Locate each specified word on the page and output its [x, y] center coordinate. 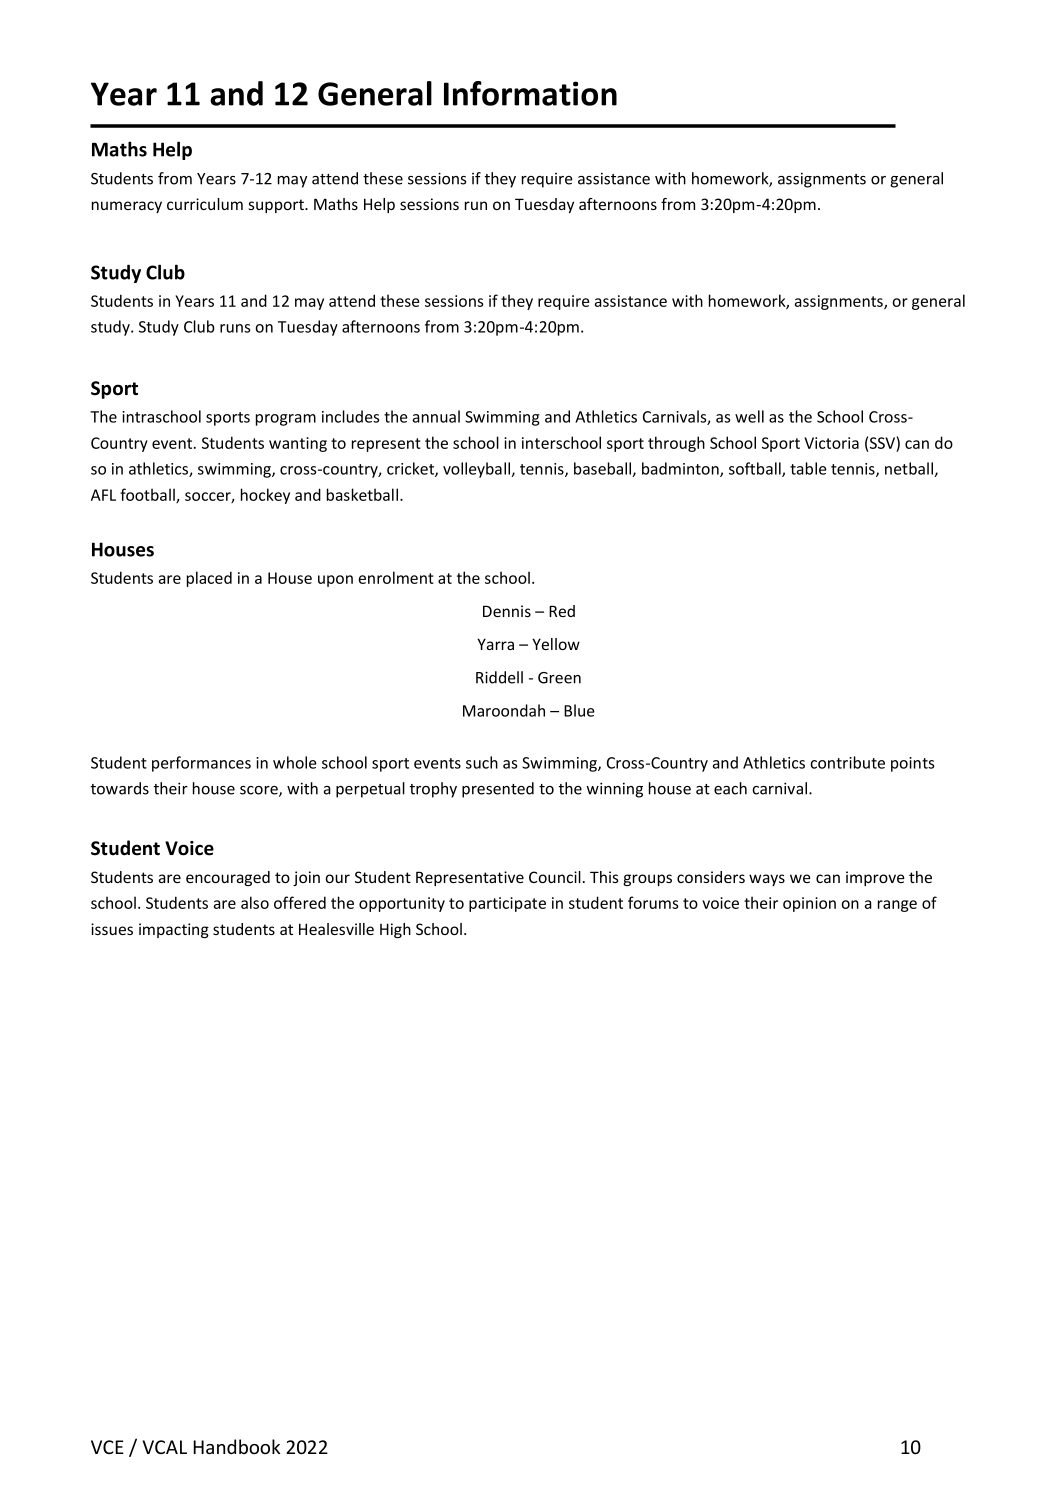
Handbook [236, 1446]
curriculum [205, 204]
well [749, 416]
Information [530, 93]
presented [498, 790]
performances [201, 764]
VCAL [165, 1447]
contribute [847, 762]
